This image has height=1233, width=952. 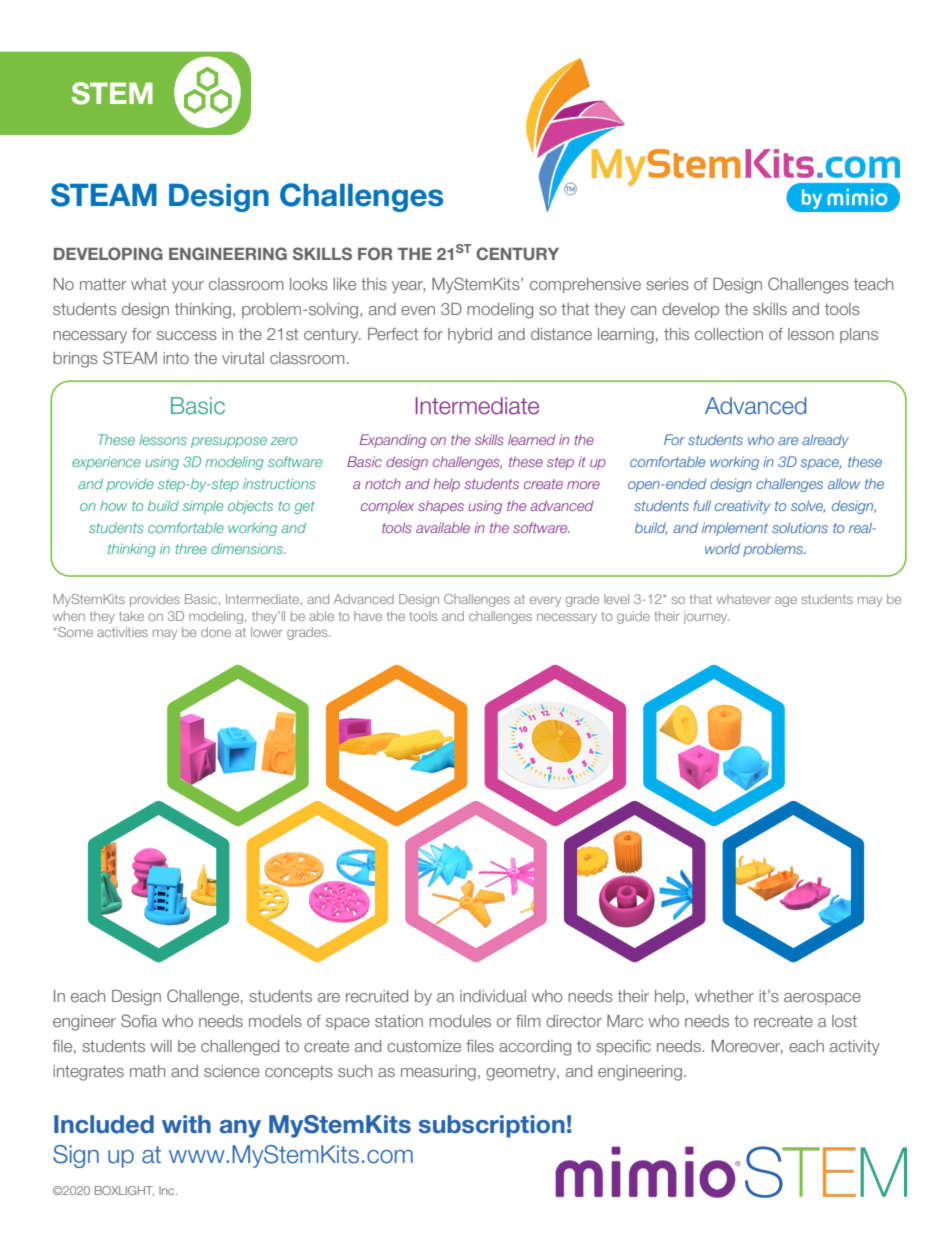 What do you see at coordinates (729, 334) in the image?
I see `collection` at bounding box center [729, 334].
